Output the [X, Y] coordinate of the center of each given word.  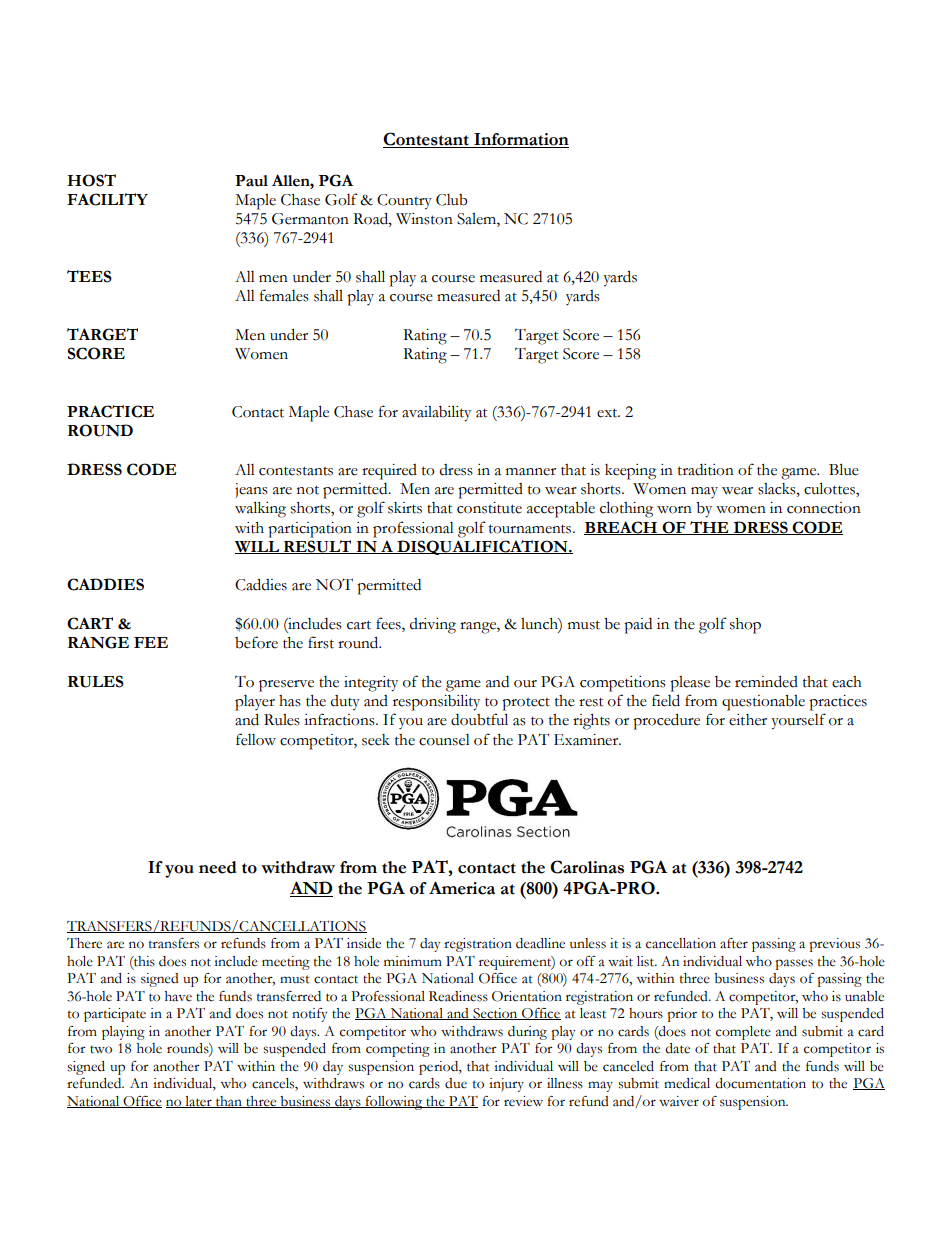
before [256, 642]
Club [452, 200]
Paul [251, 181]
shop [745, 626]
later [198, 1102]
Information [520, 140]
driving [432, 626]
